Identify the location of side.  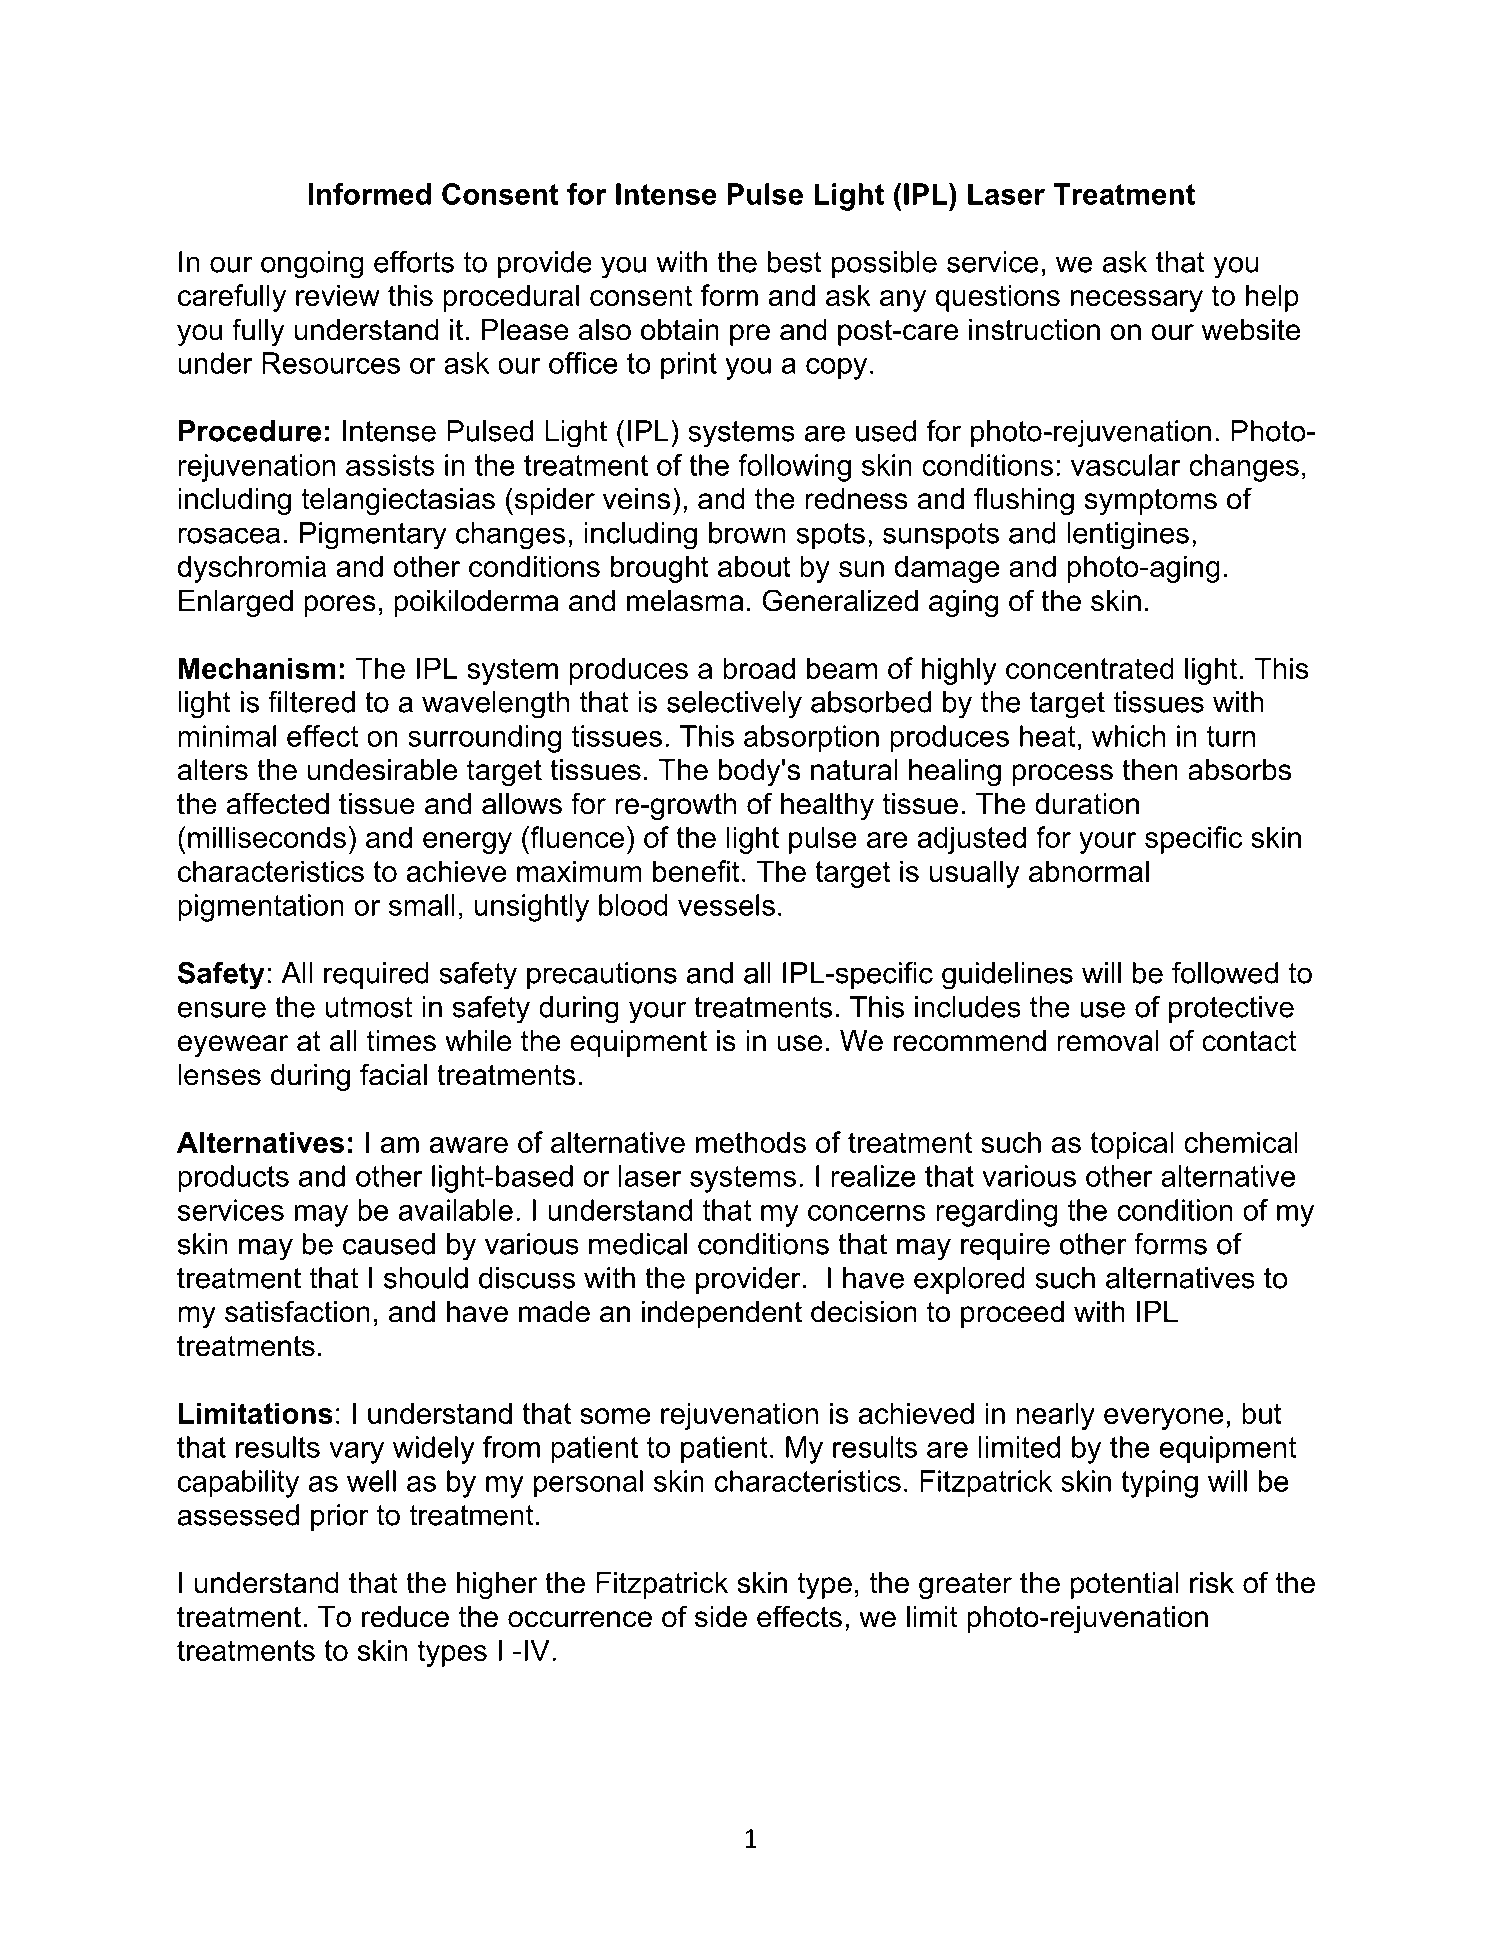
(721, 1617).
